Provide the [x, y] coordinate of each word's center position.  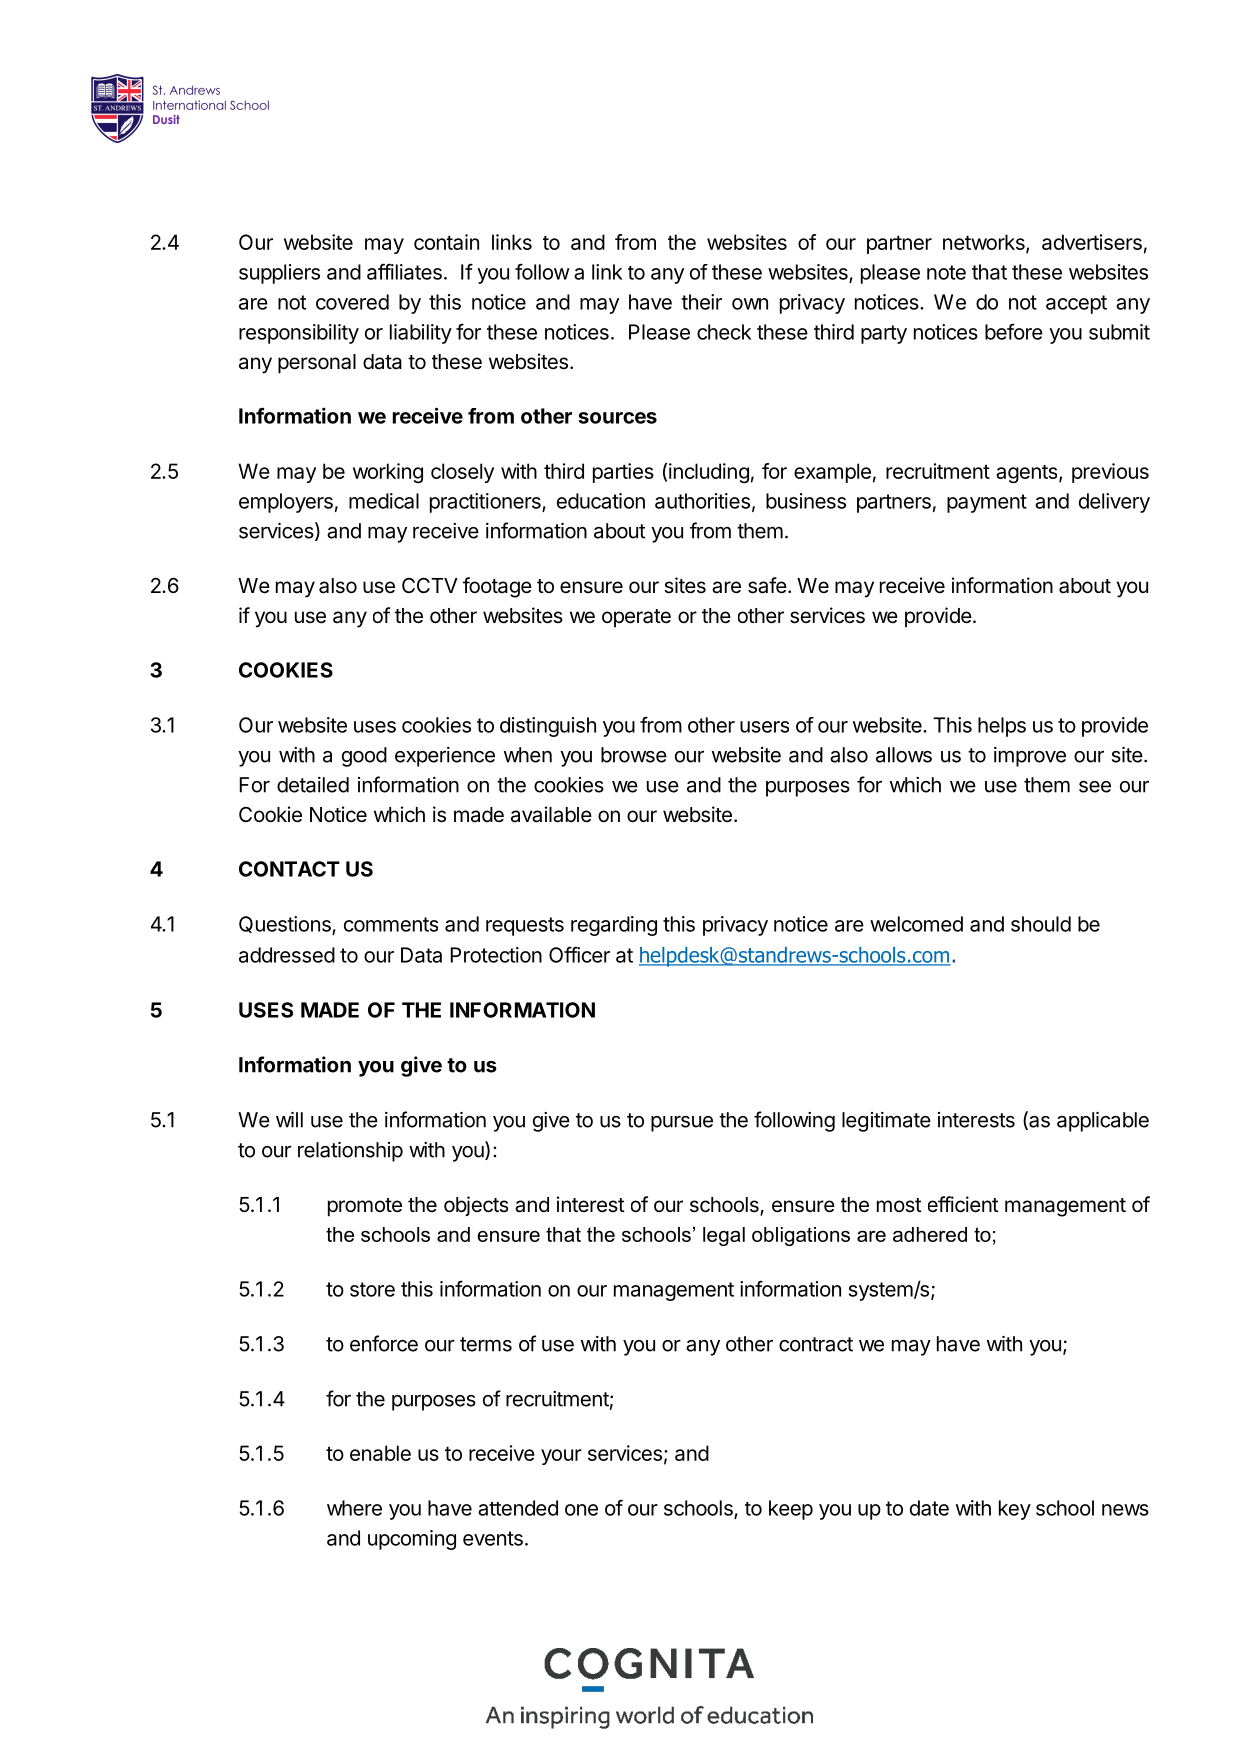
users [764, 727]
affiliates [404, 271]
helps [1002, 727]
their [701, 302]
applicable [1103, 1122]
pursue [682, 1124]
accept [1076, 304]
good [364, 757]
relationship [350, 1152]
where [354, 1508]
